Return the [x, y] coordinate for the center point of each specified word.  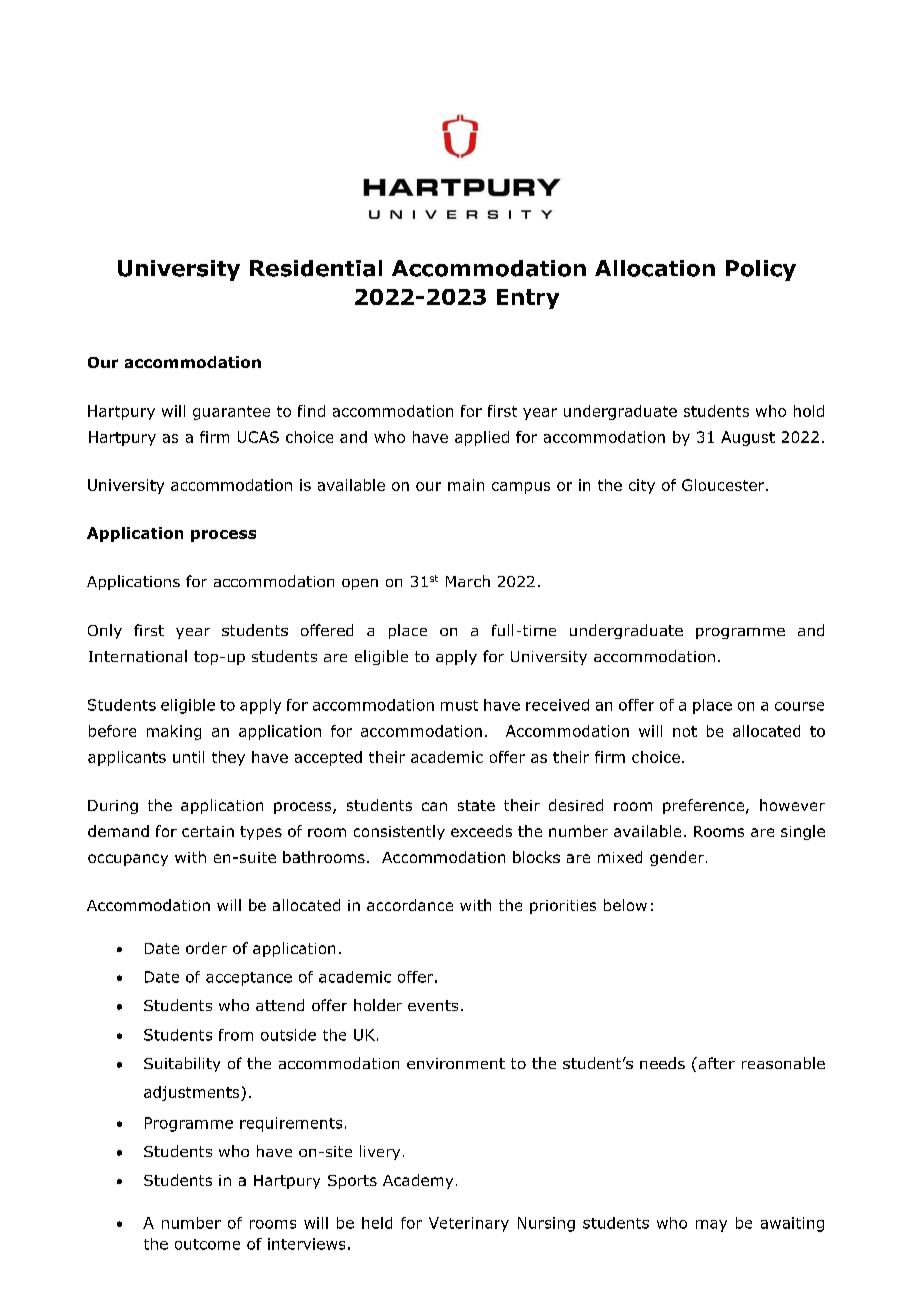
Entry [528, 299]
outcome [207, 1244]
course [799, 706]
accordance [410, 905]
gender [677, 858]
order [206, 948]
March [468, 581]
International [138, 656]
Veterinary [469, 1224]
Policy [761, 270]
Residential [316, 268]
